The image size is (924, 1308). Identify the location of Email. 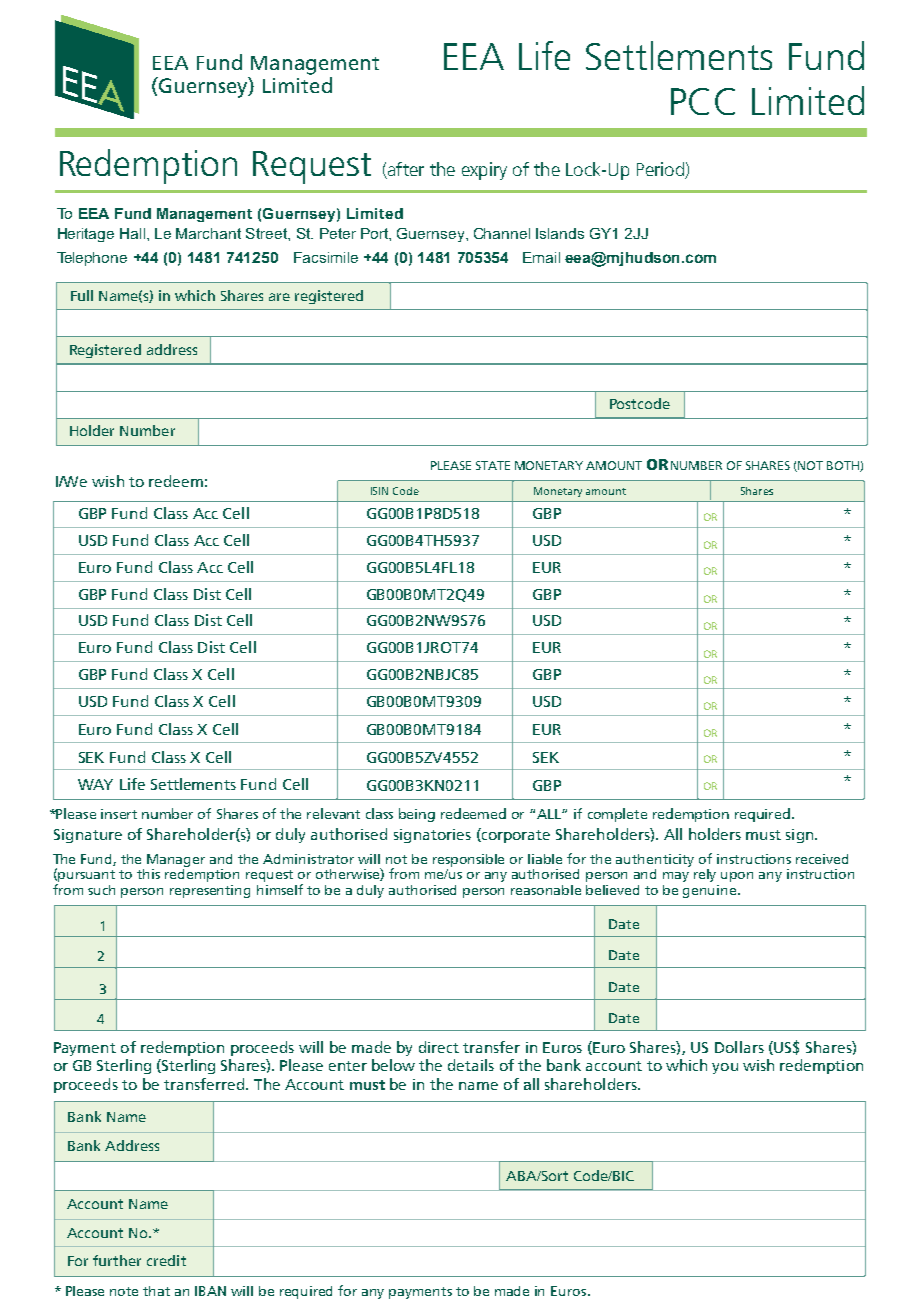
(541, 257).
